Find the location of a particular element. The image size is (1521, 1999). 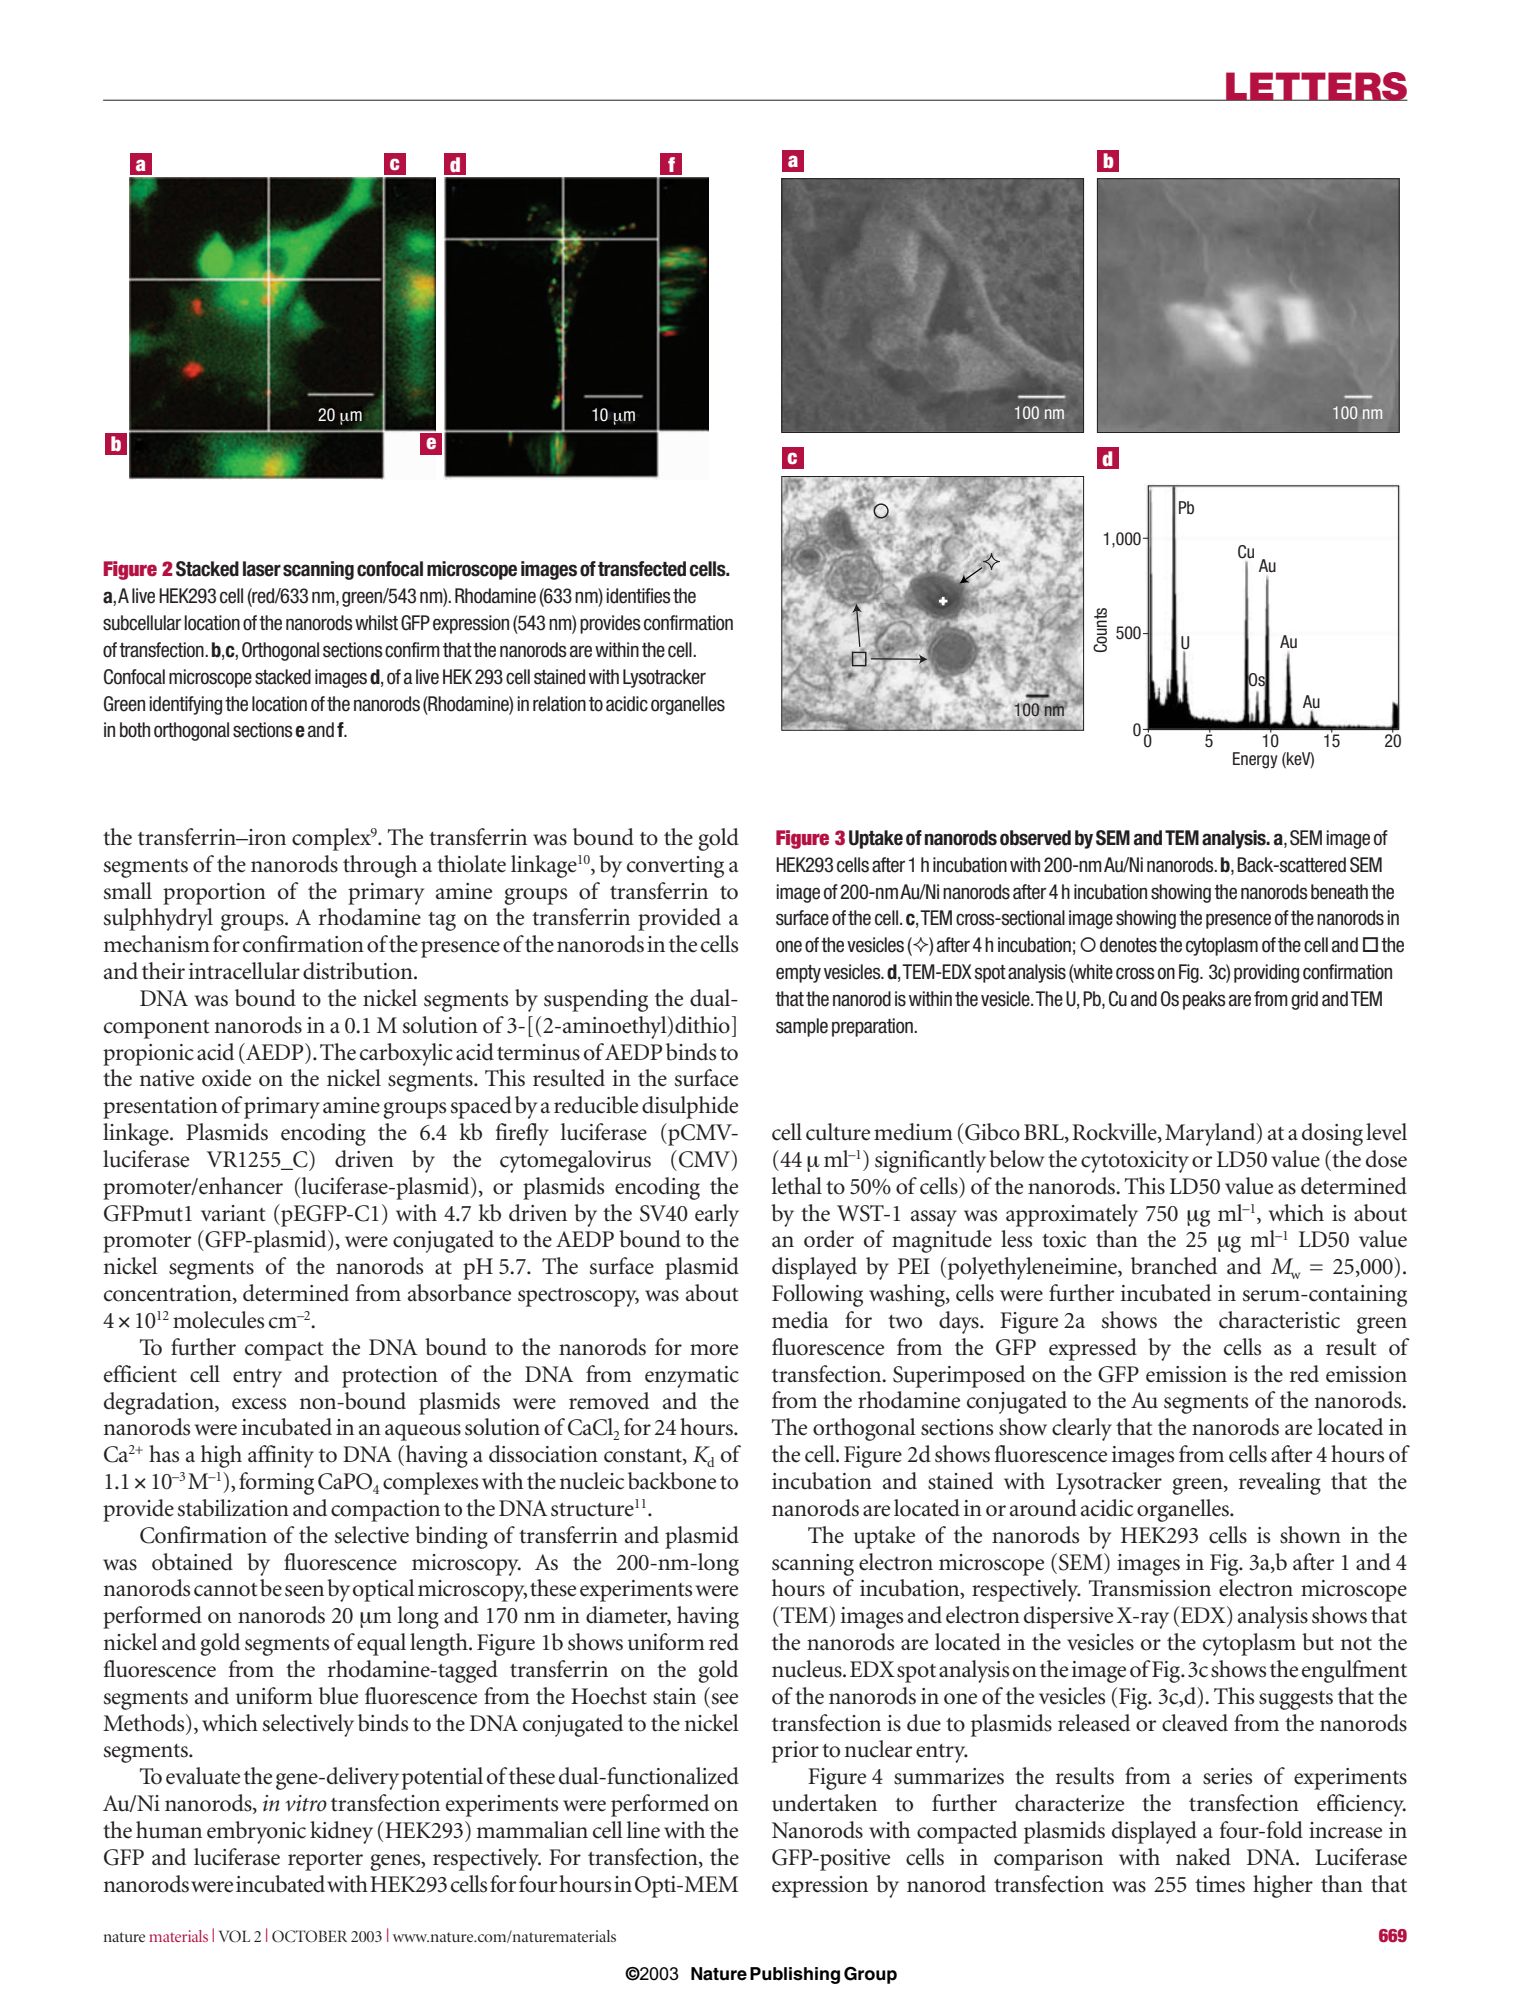

reporter is located at coordinates (325, 1861).
